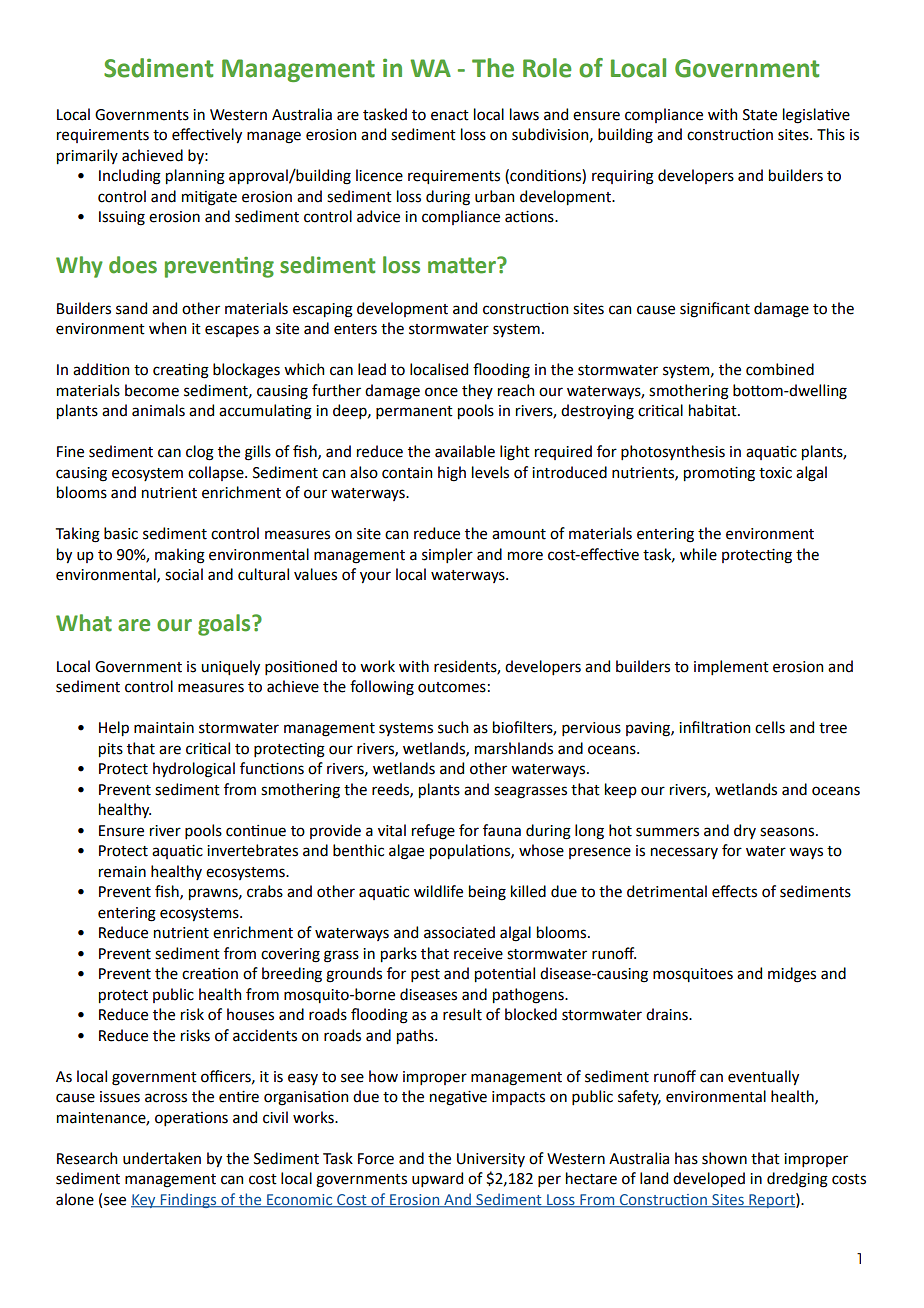  What do you see at coordinates (87, 156) in the screenshot?
I see `primarily` at bounding box center [87, 156].
